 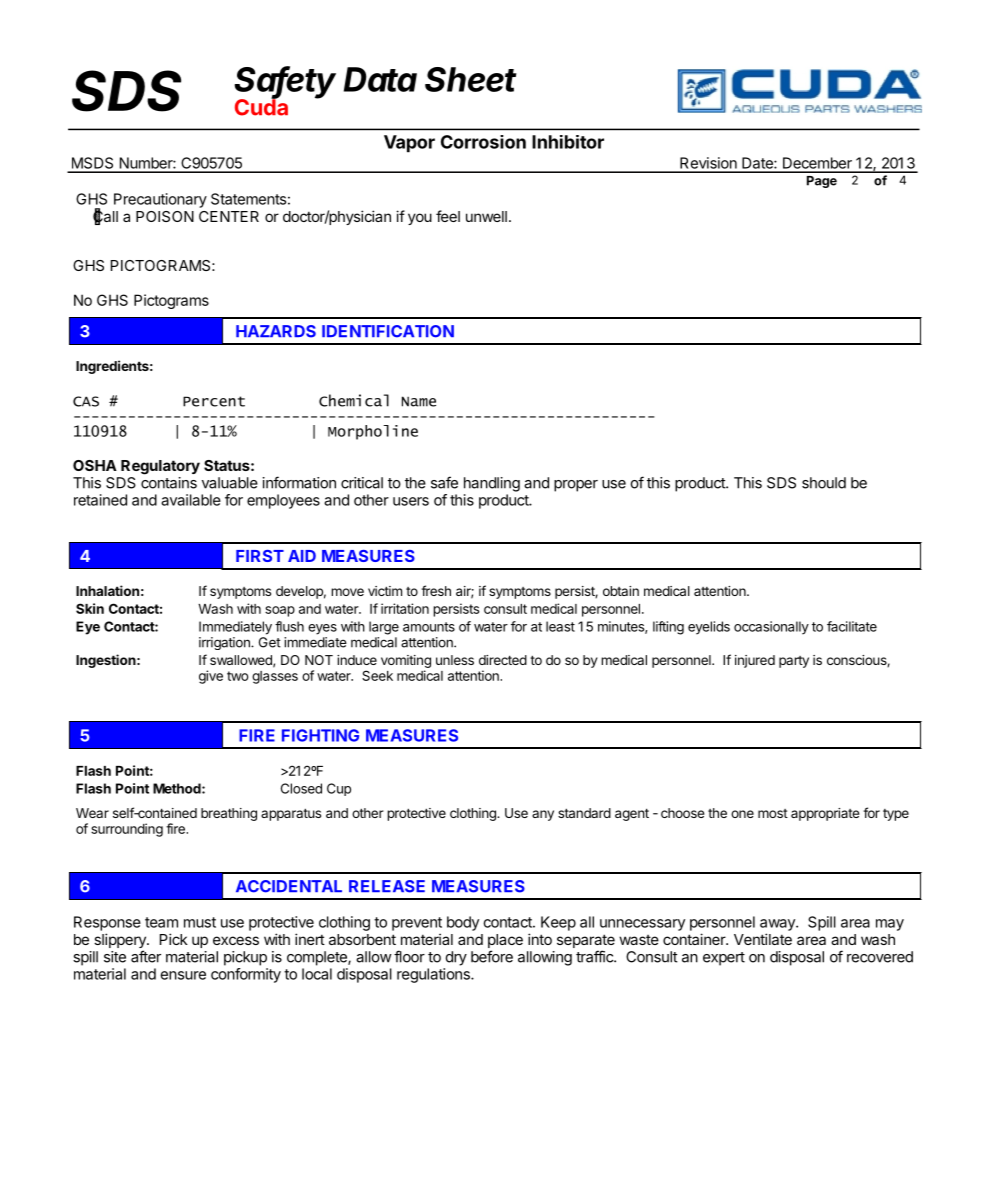 What do you see at coordinates (261, 106) in the screenshot?
I see `Cuda` at bounding box center [261, 106].
